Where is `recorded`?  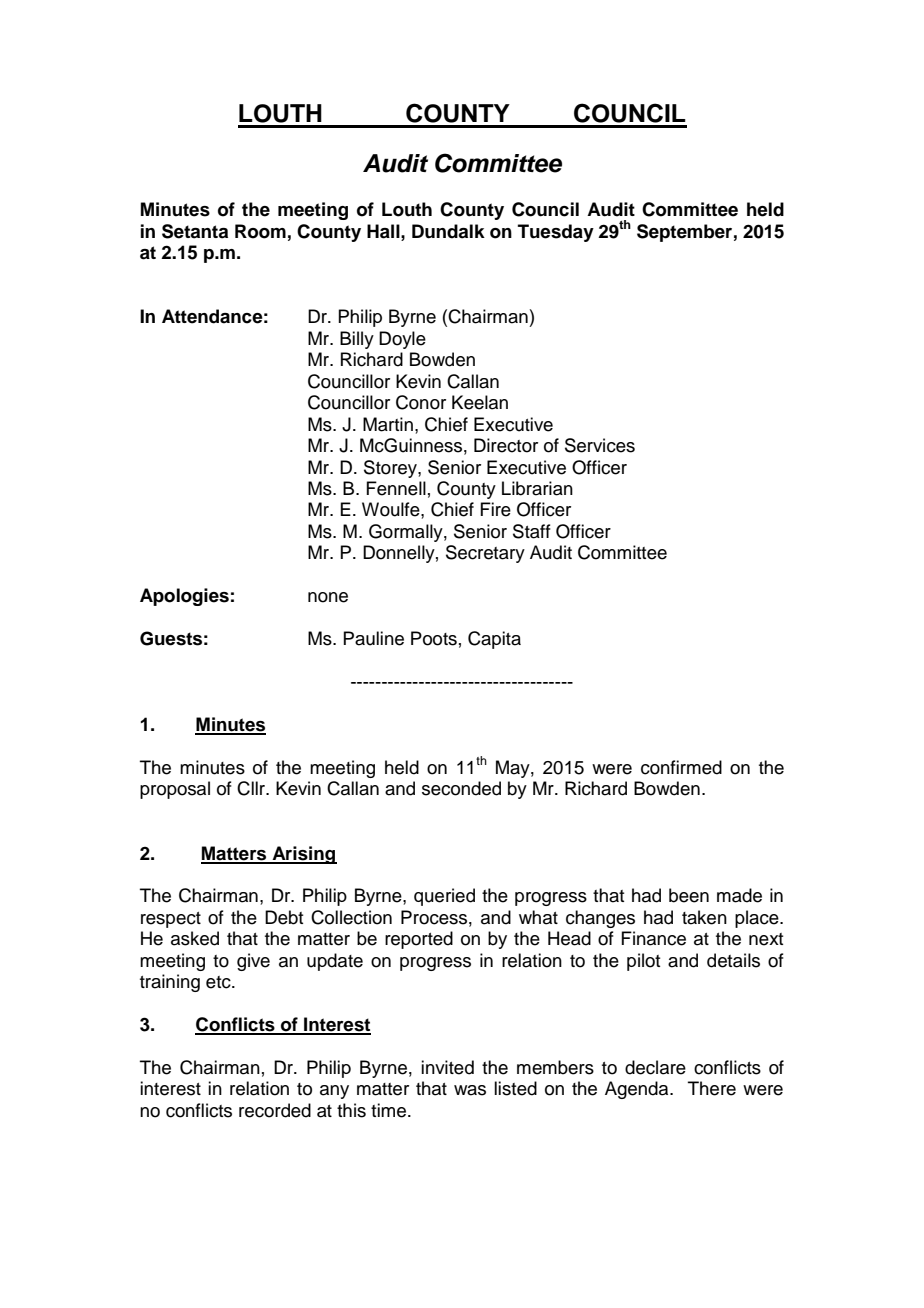 recorded is located at coordinates (275, 1110).
